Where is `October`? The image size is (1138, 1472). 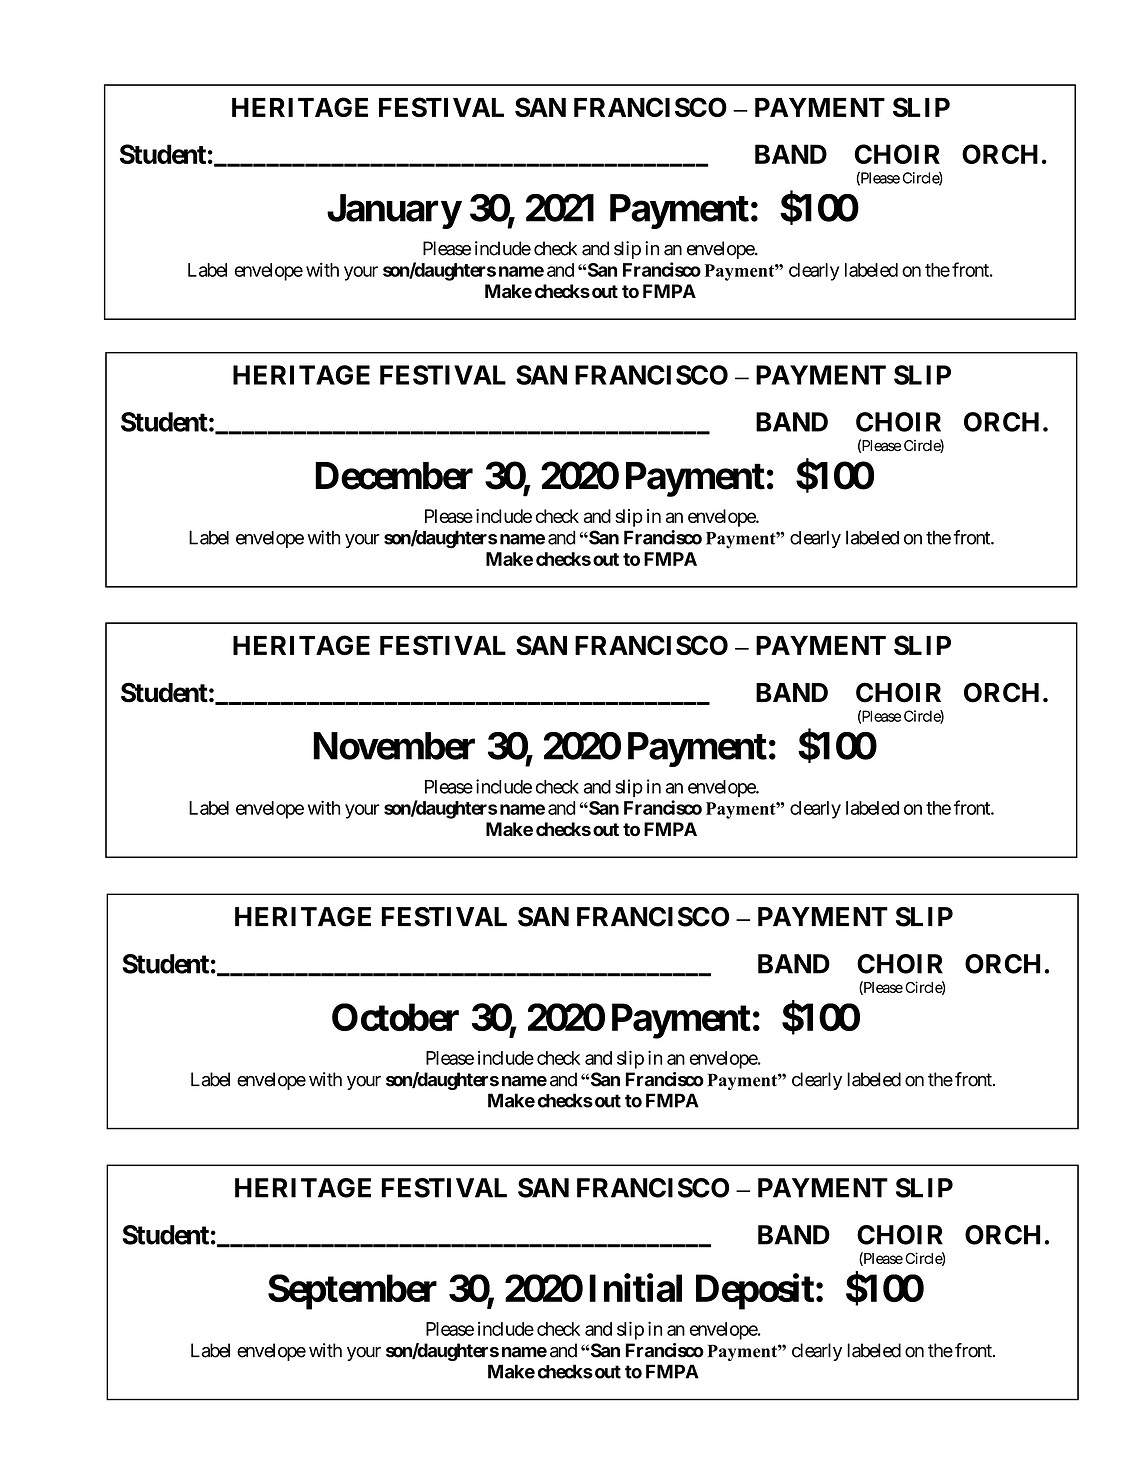 October is located at coordinates (395, 1017).
